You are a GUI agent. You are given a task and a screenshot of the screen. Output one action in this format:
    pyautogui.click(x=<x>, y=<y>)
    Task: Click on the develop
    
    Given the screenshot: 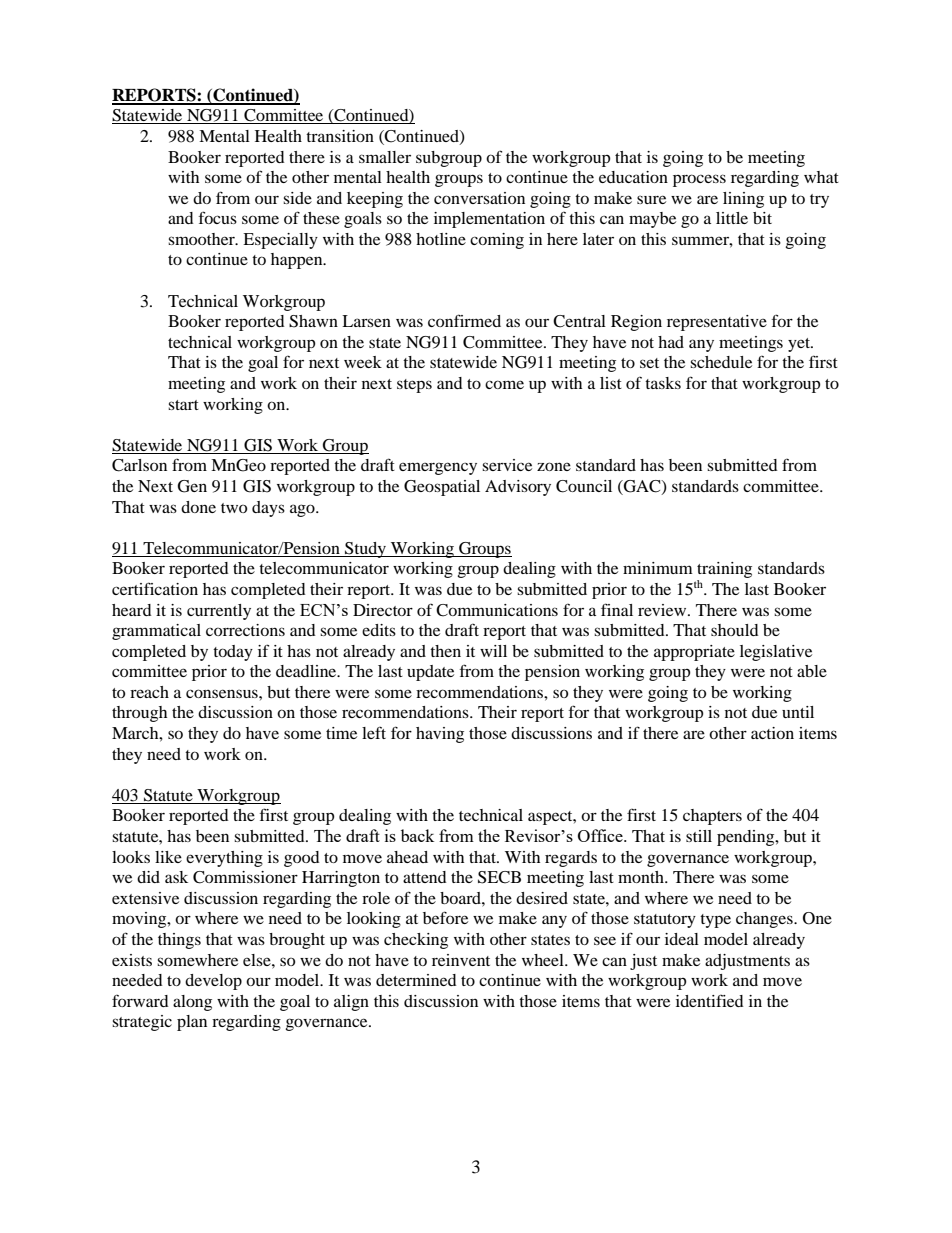 What is the action you would take?
    pyautogui.click(x=213, y=982)
